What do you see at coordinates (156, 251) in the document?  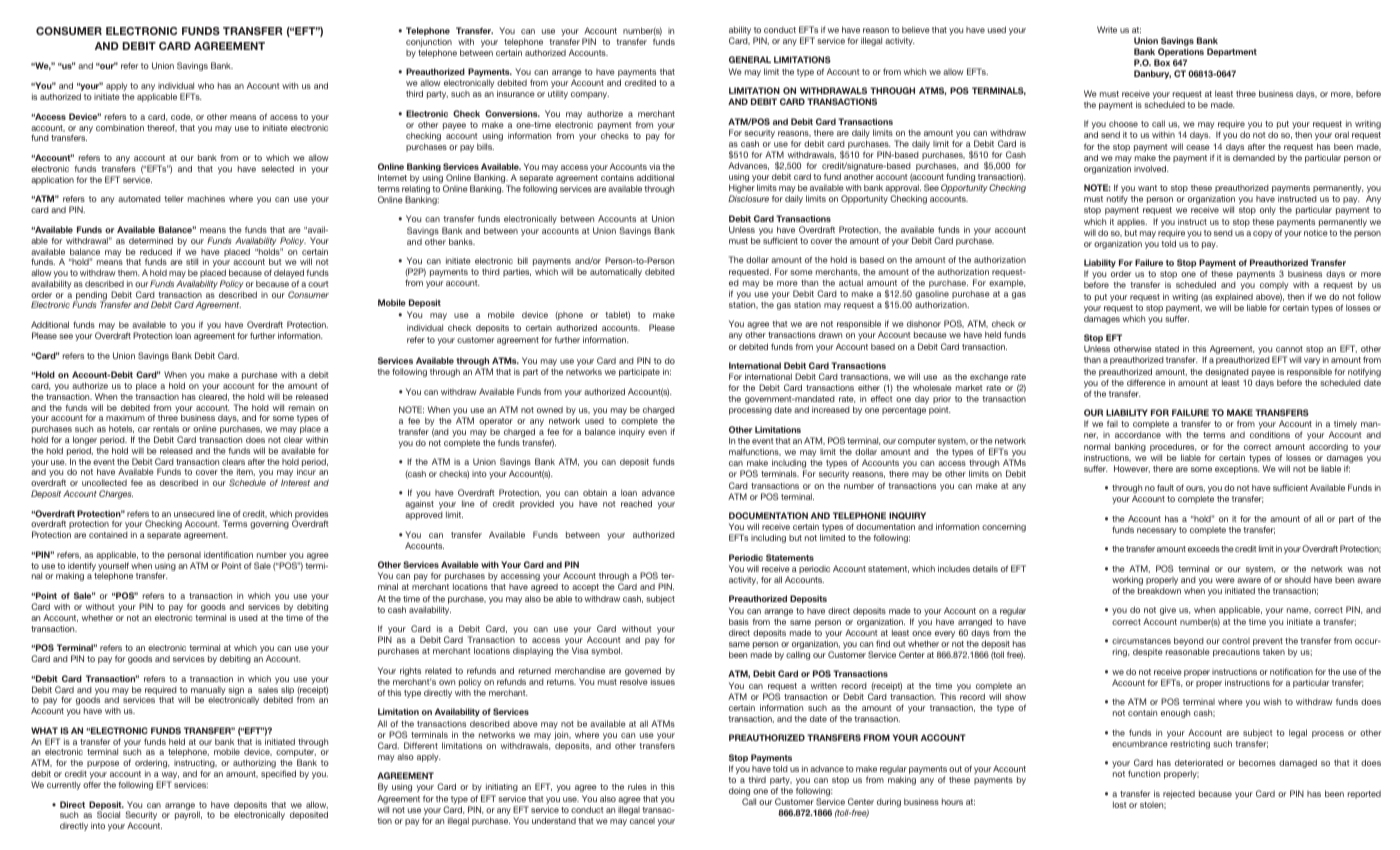 I see `reduced` at bounding box center [156, 251].
